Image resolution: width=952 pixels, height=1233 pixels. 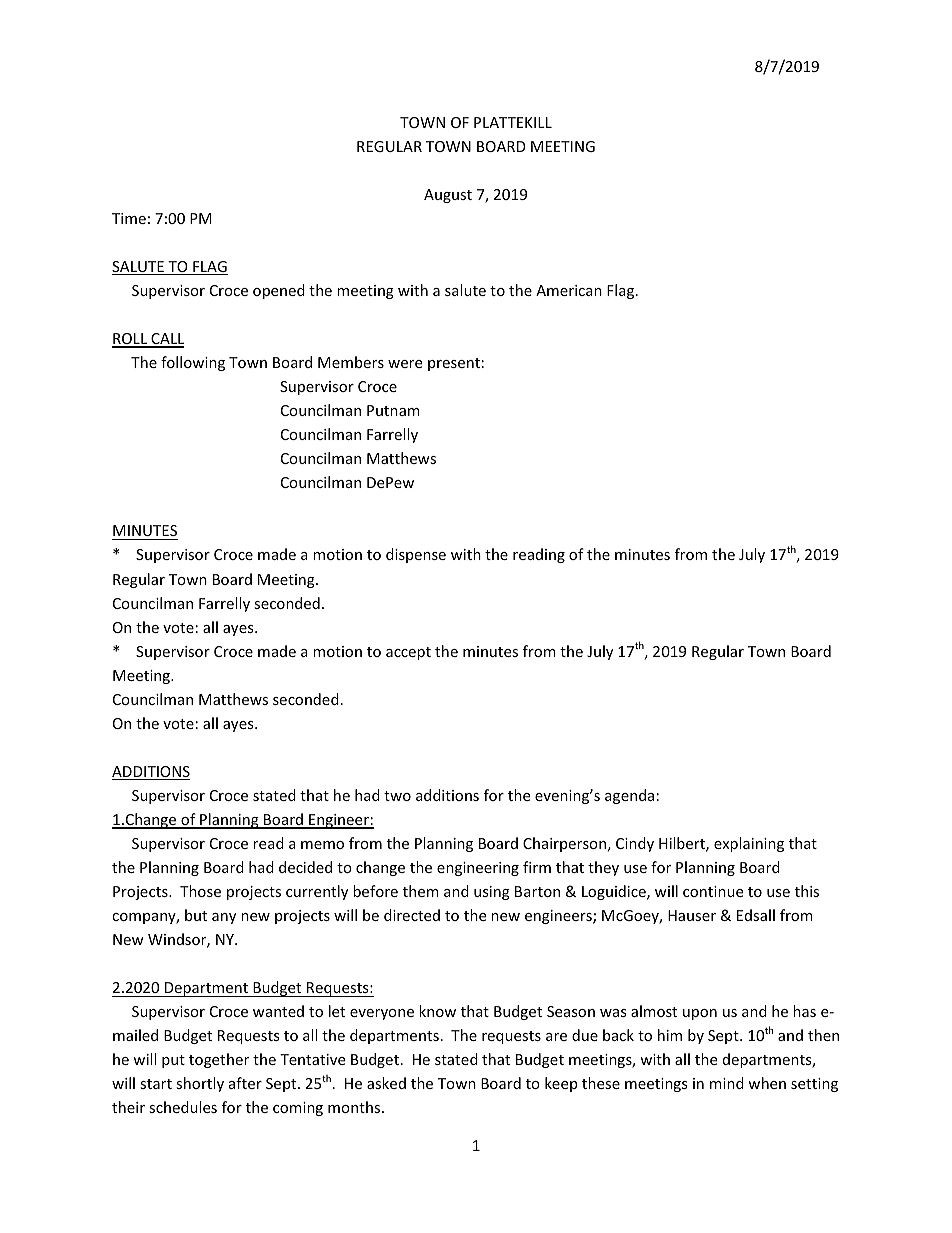 What do you see at coordinates (629, 796) in the page?
I see `agenda` at bounding box center [629, 796].
